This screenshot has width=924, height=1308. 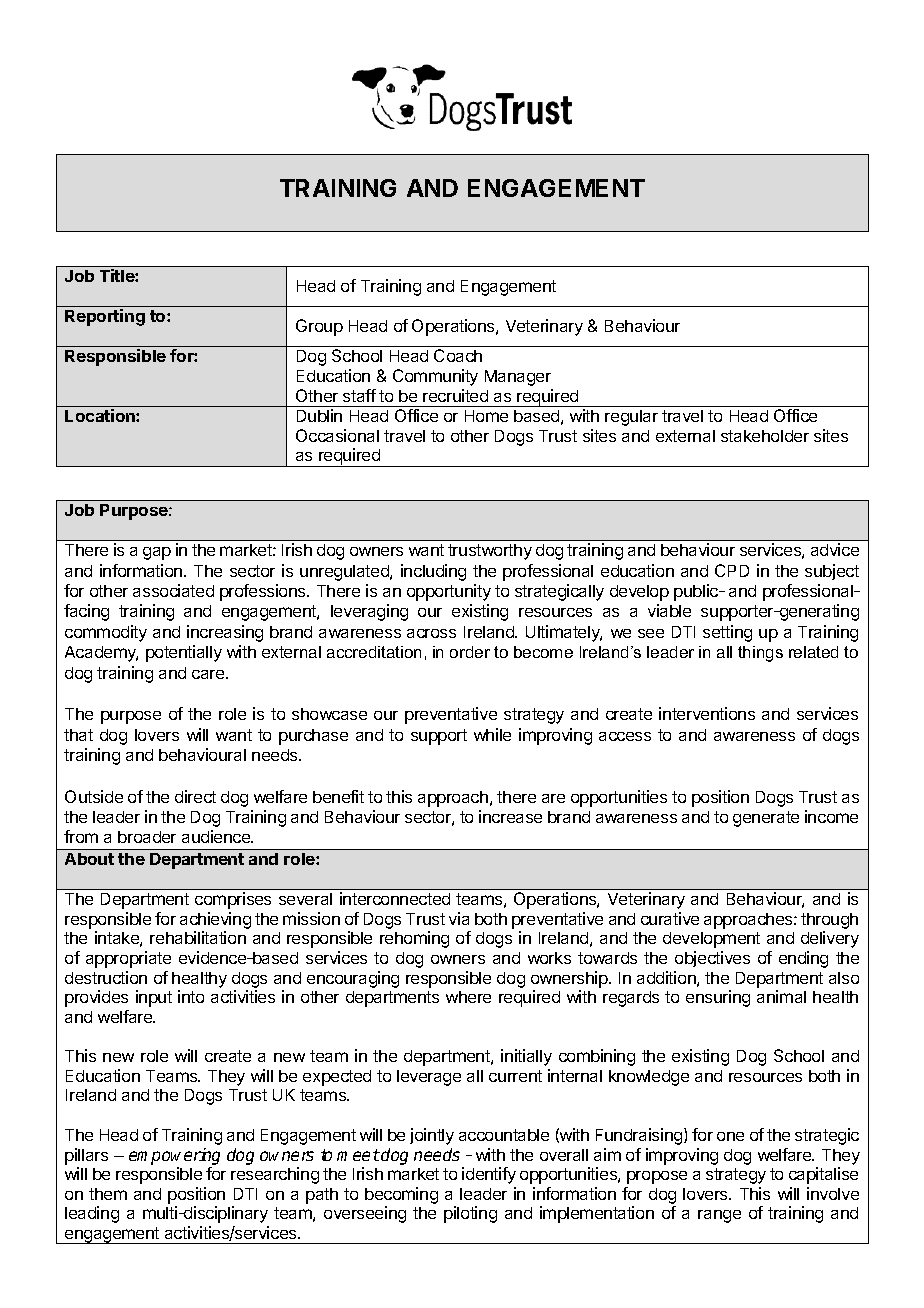 I want to click on through, so click(x=829, y=921).
